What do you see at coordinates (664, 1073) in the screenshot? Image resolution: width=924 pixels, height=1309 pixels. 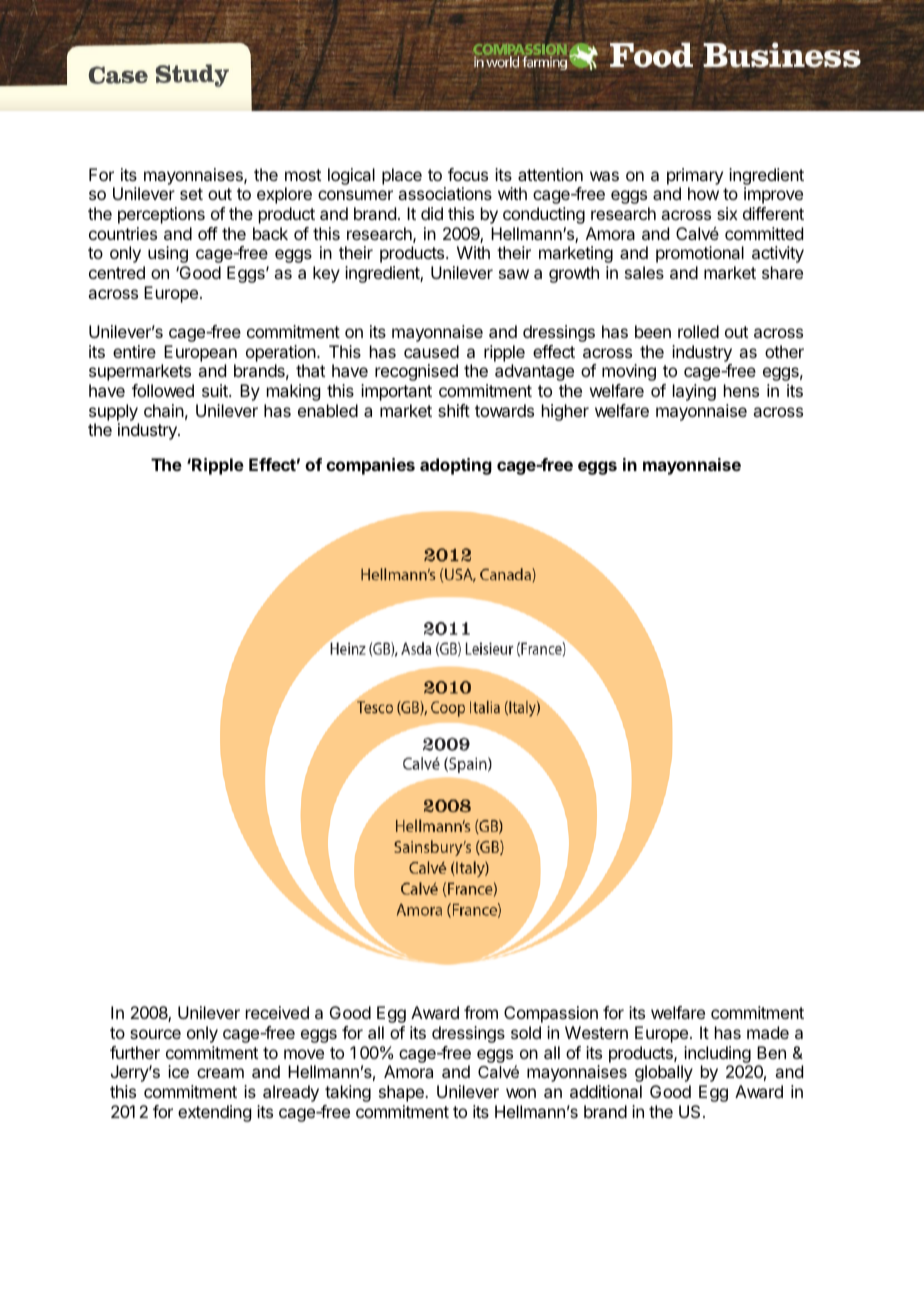 I see `globally` at bounding box center [664, 1073].
